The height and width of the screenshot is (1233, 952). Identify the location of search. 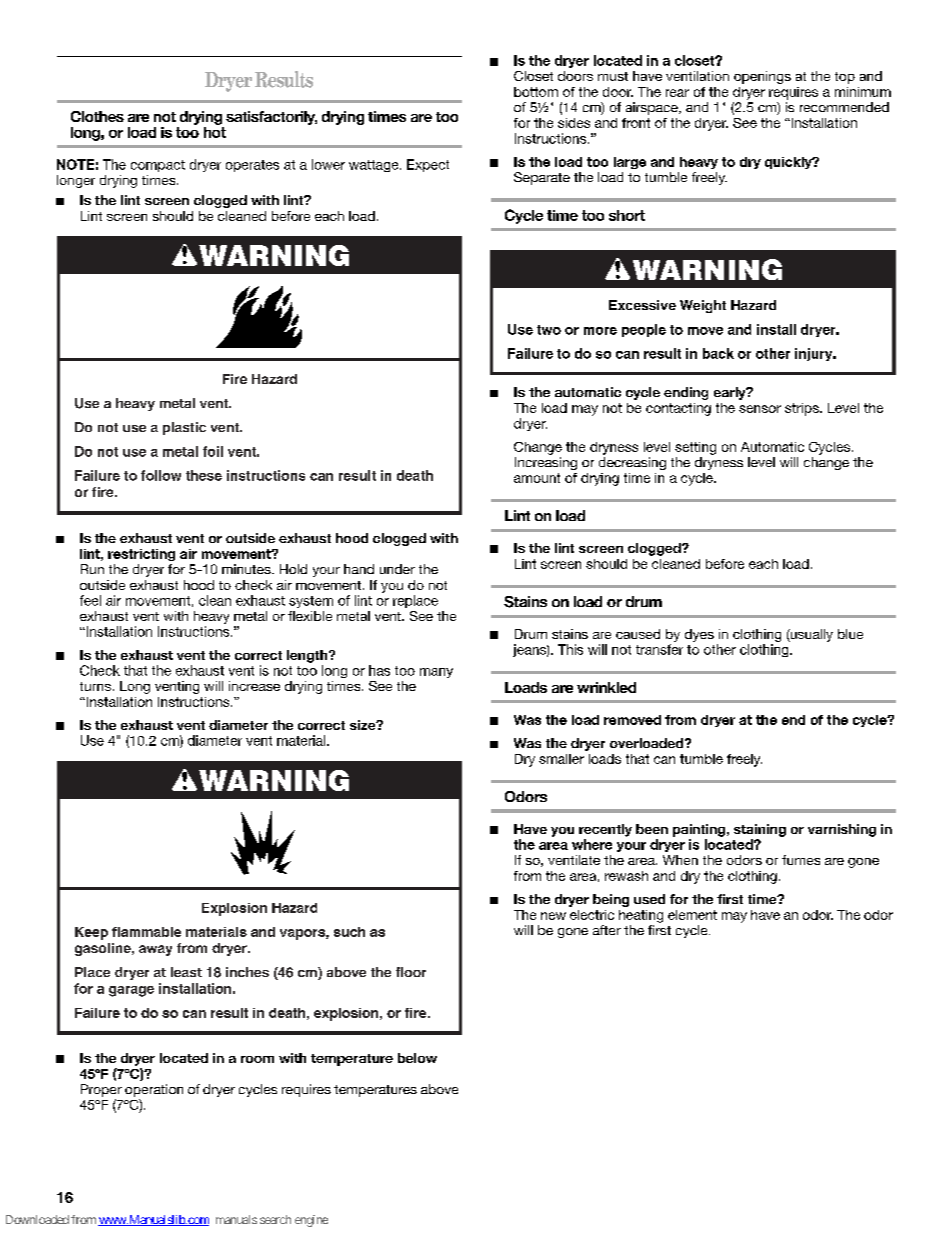
(275, 1219).
